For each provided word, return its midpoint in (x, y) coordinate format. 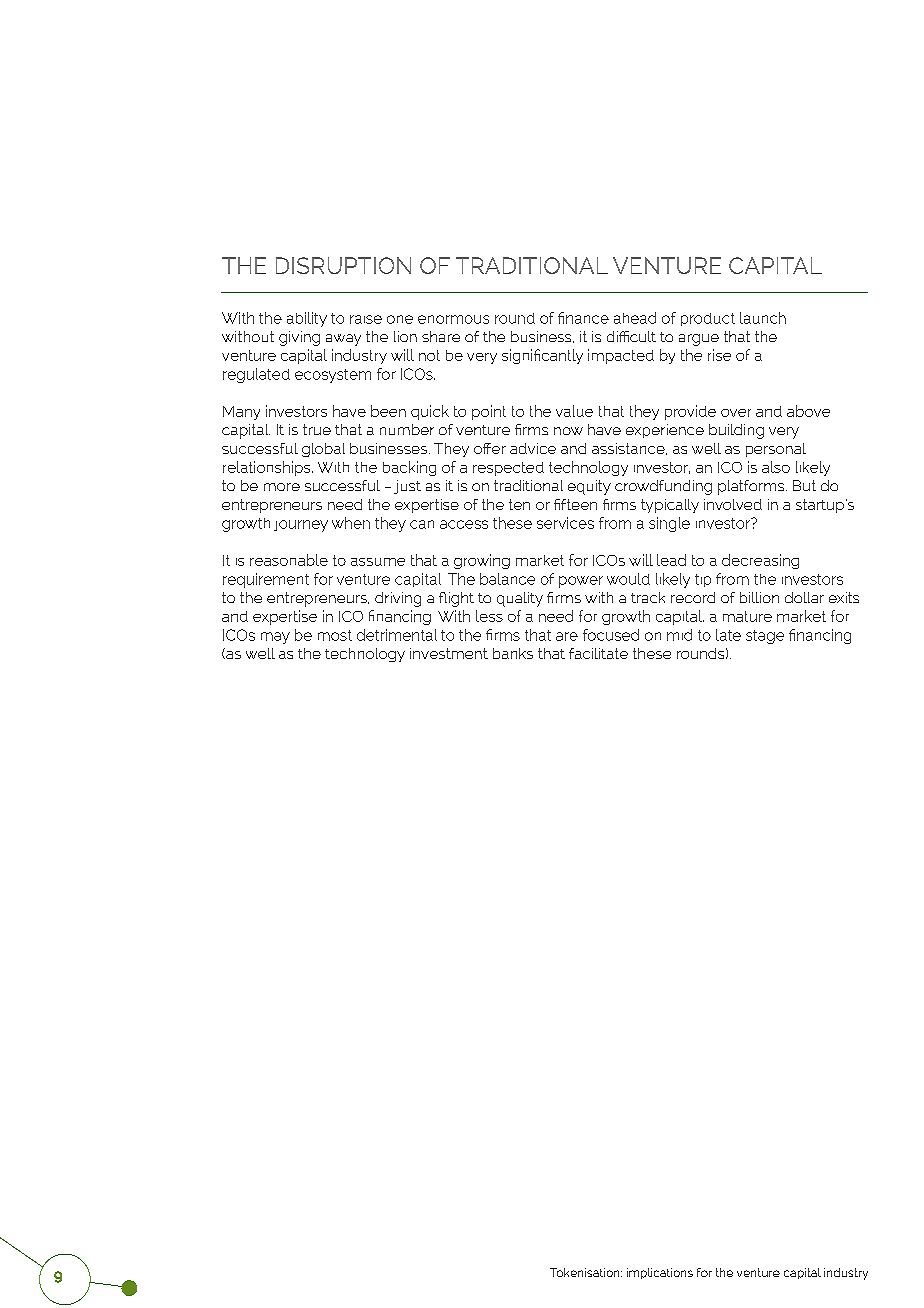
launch (763, 318)
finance (583, 318)
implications (660, 1273)
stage (765, 637)
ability (307, 319)
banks (513, 653)
